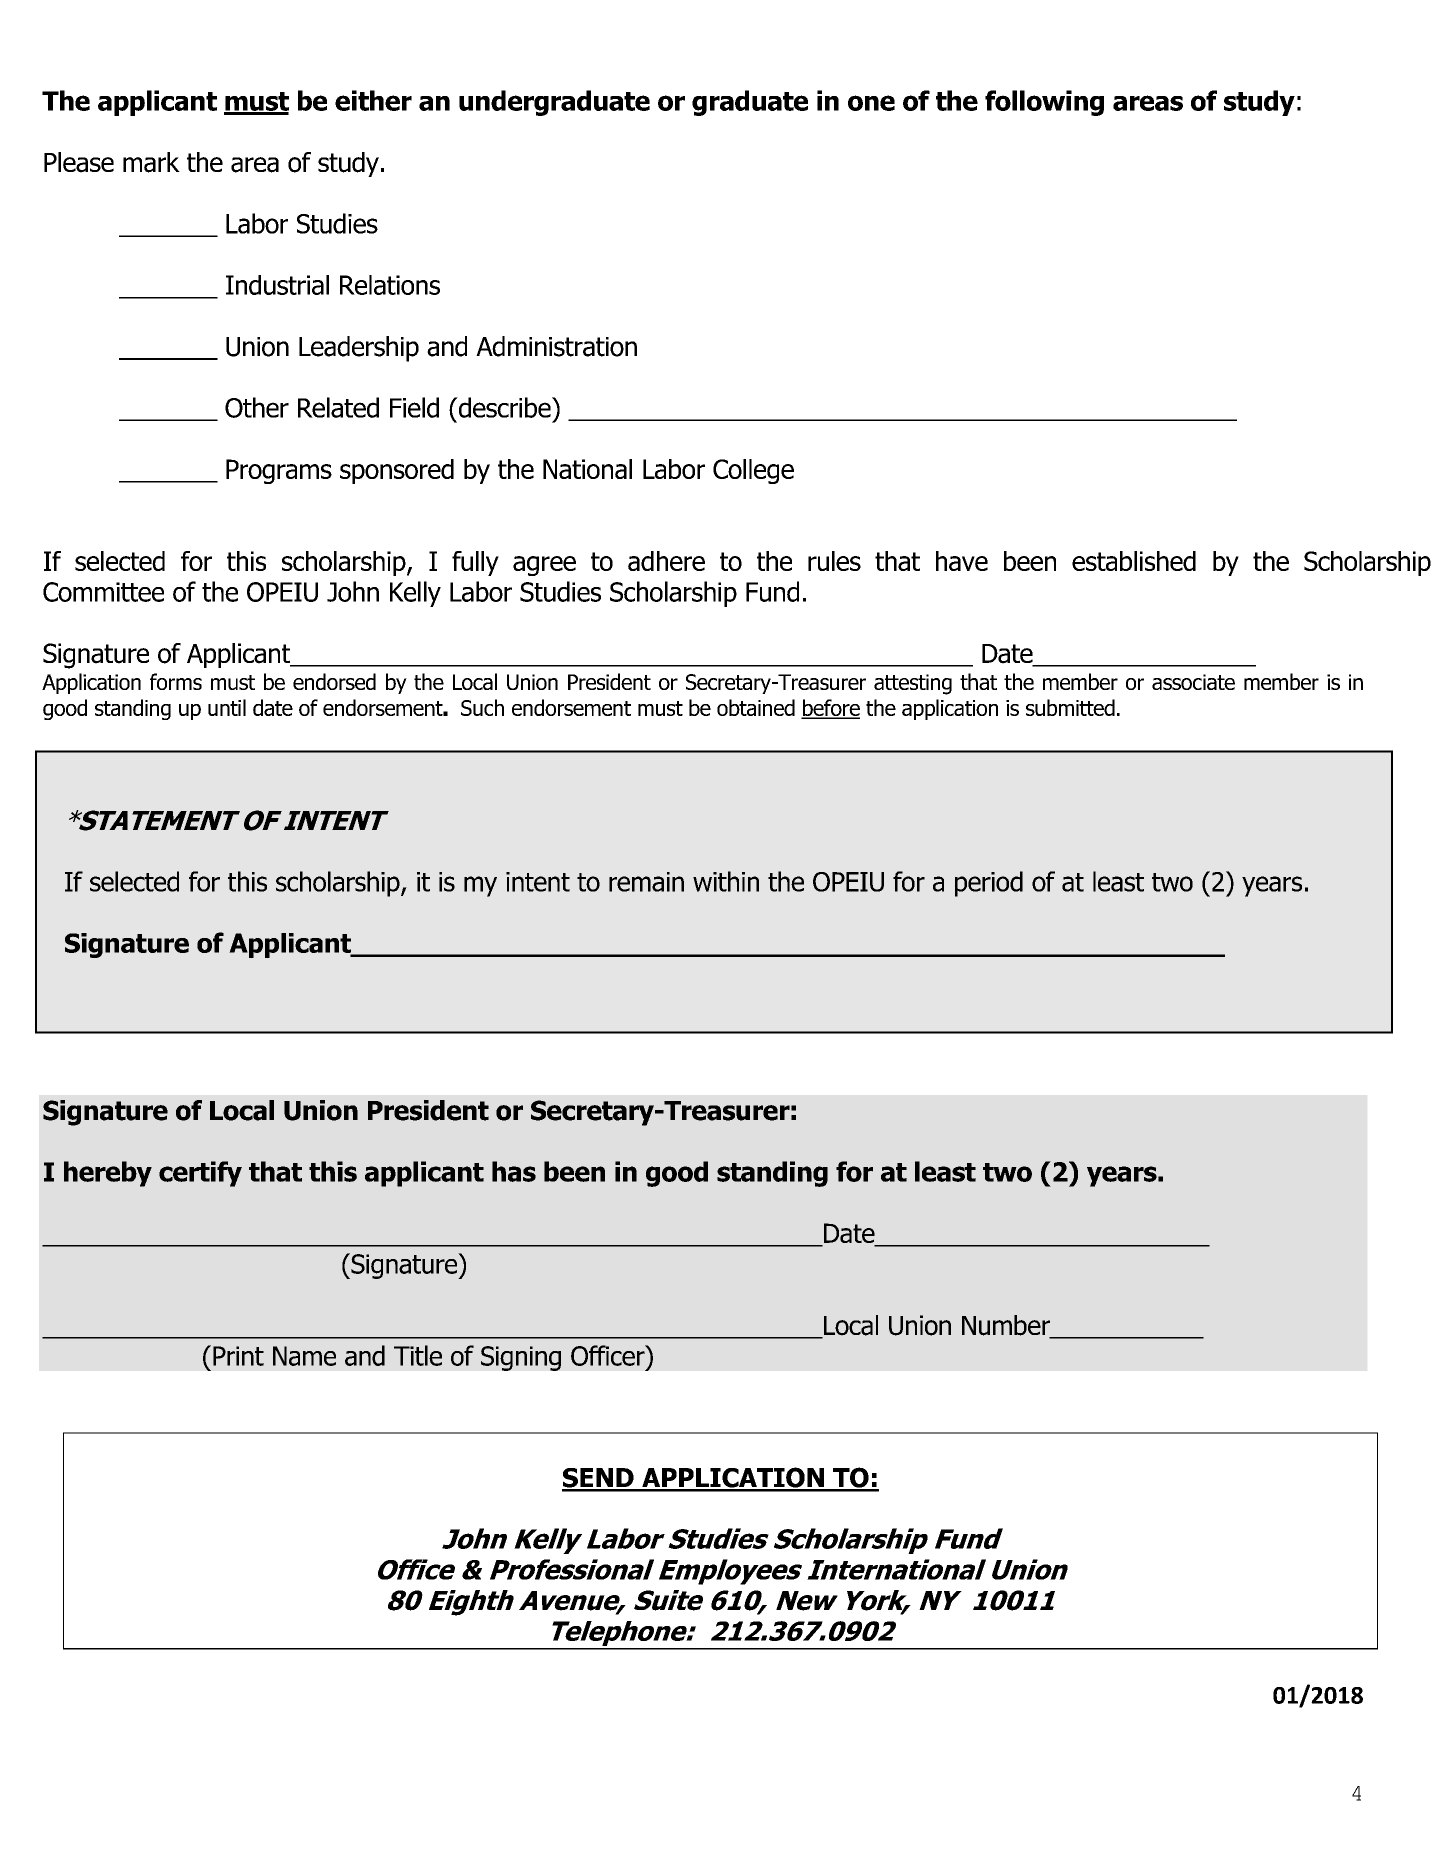  What do you see at coordinates (989, 884) in the screenshot?
I see `period` at bounding box center [989, 884].
